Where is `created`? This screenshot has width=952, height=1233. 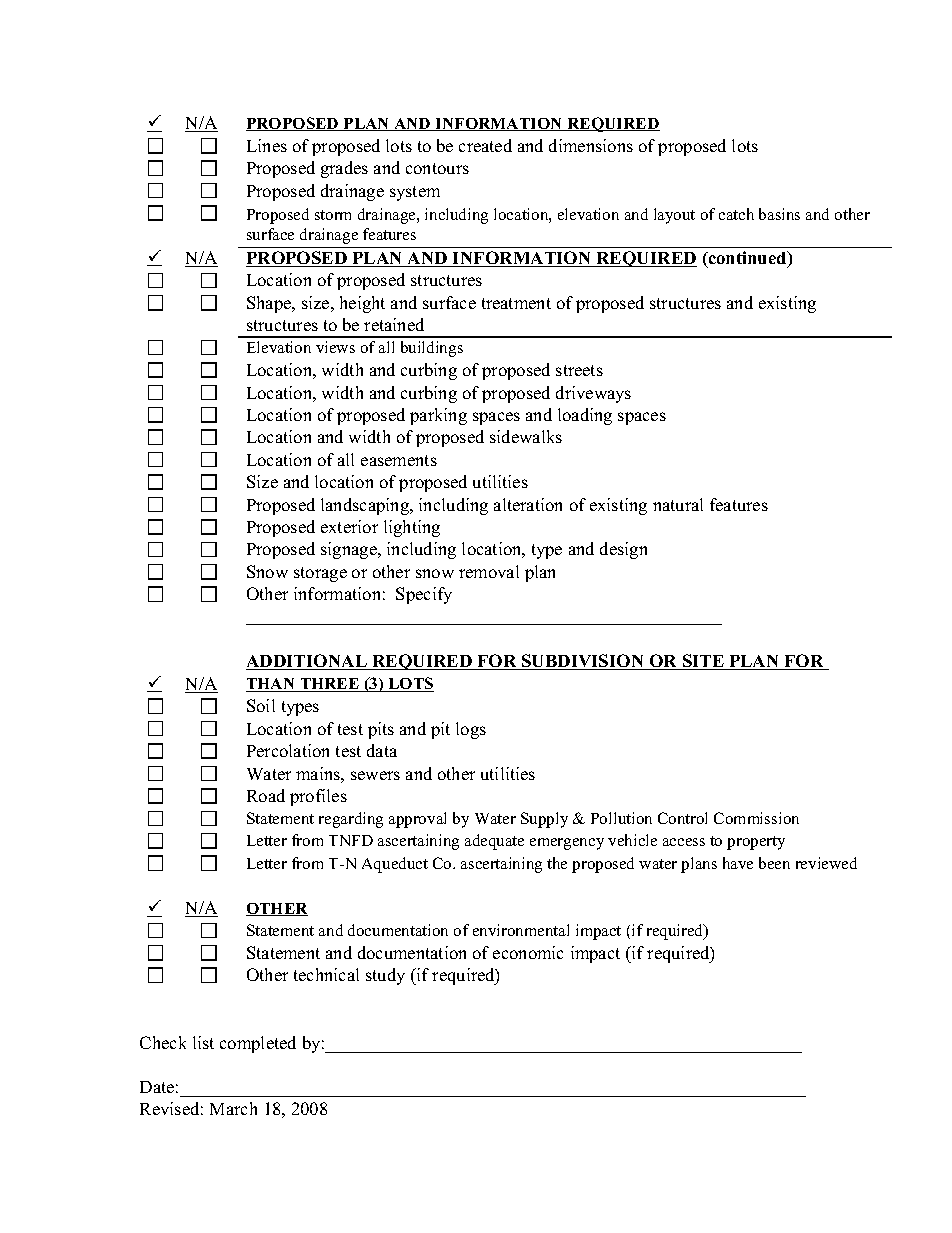 created is located at coordinates (485, 145).
